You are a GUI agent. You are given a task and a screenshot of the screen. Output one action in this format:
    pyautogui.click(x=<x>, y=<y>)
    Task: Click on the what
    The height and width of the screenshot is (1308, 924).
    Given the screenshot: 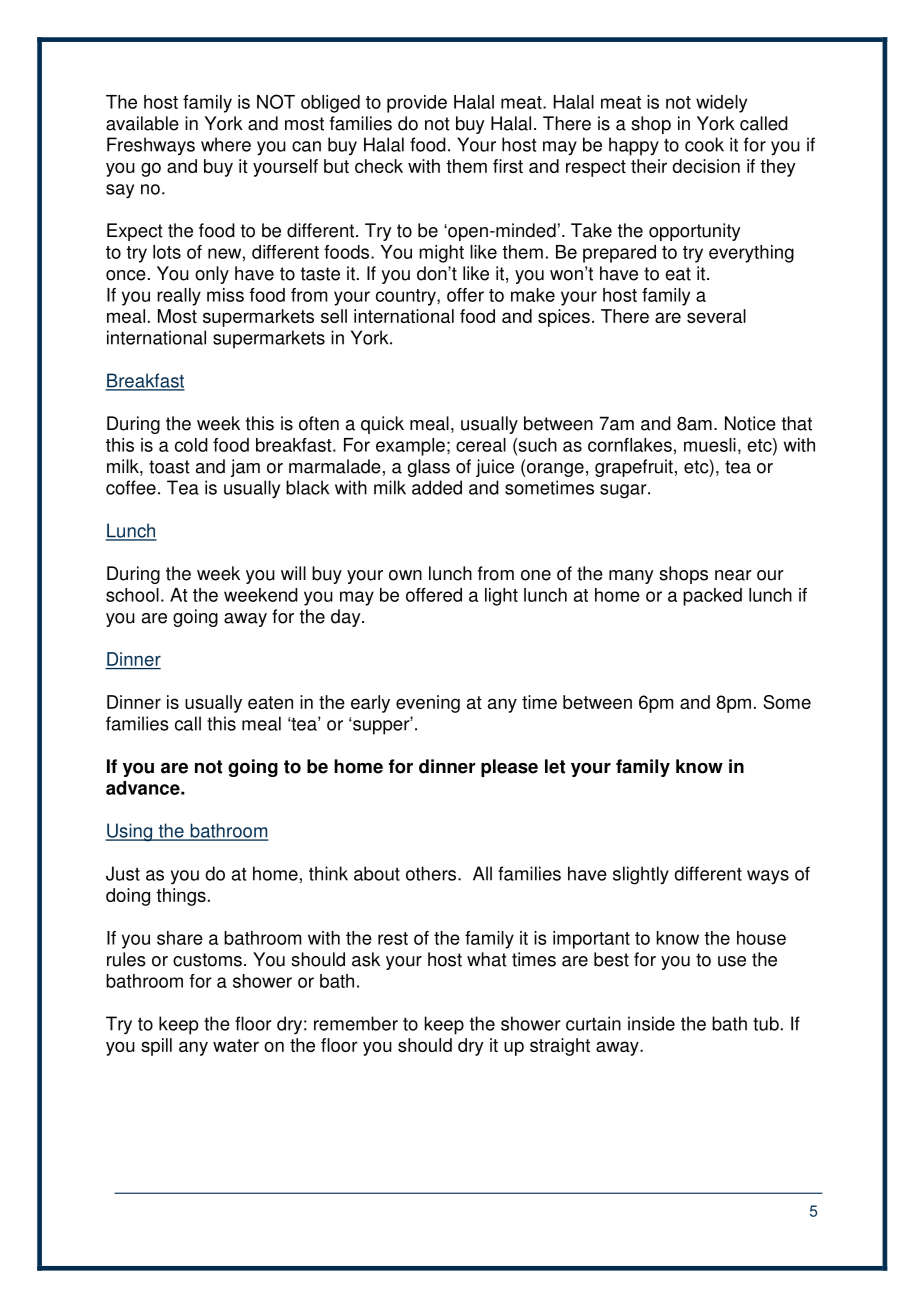 What is the action you would take?
    pyautogui.click(x=487, y=959)
